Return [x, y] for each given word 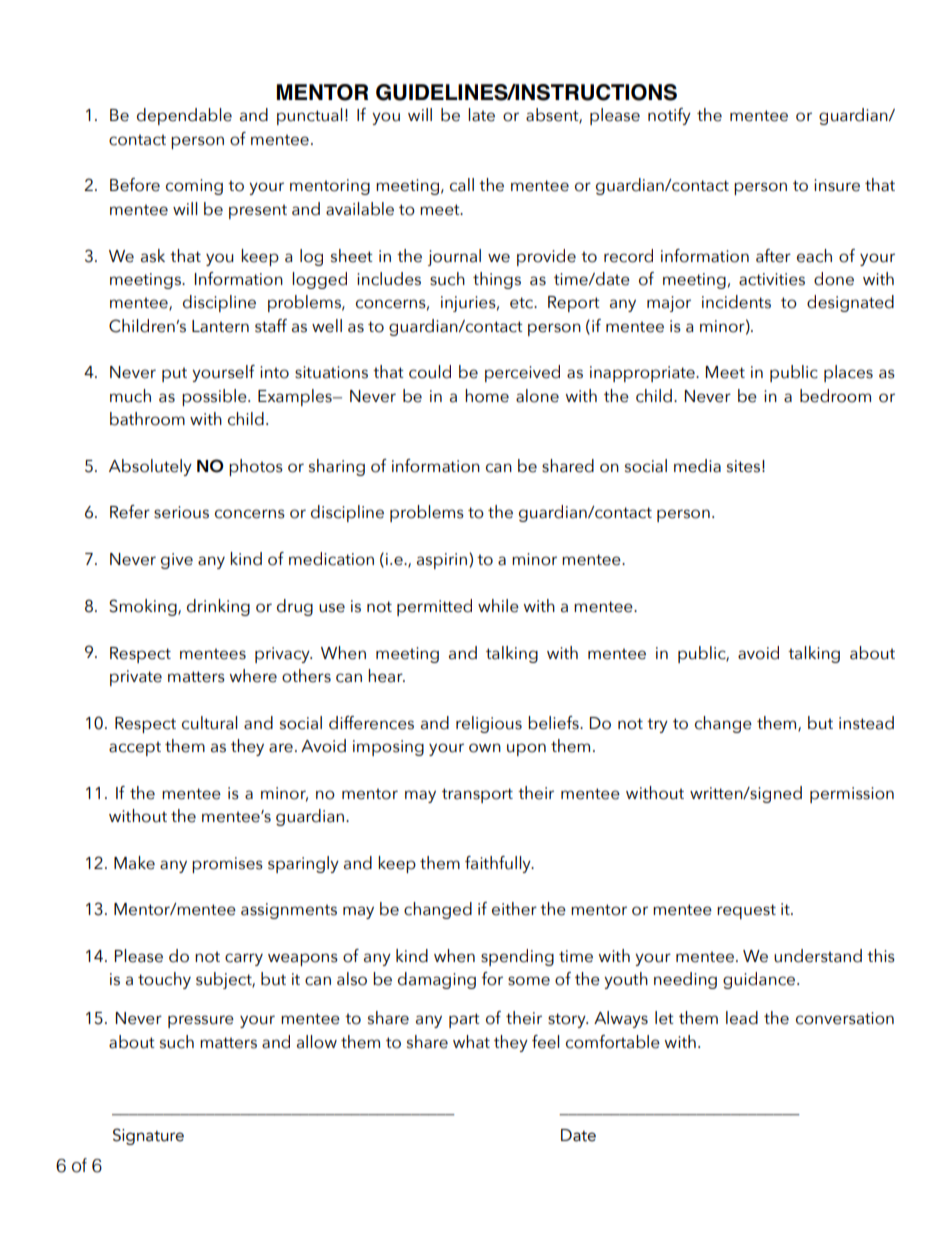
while [498, 606]
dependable [184, 116]
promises [227, 865]
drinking [218, 607]
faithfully [499, 864]
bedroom [835, 396]
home [487, 396]
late [481, 115]
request [746, 911]
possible [215, 397]
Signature [148, 1136]
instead [866, 723]
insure [837, 185]
